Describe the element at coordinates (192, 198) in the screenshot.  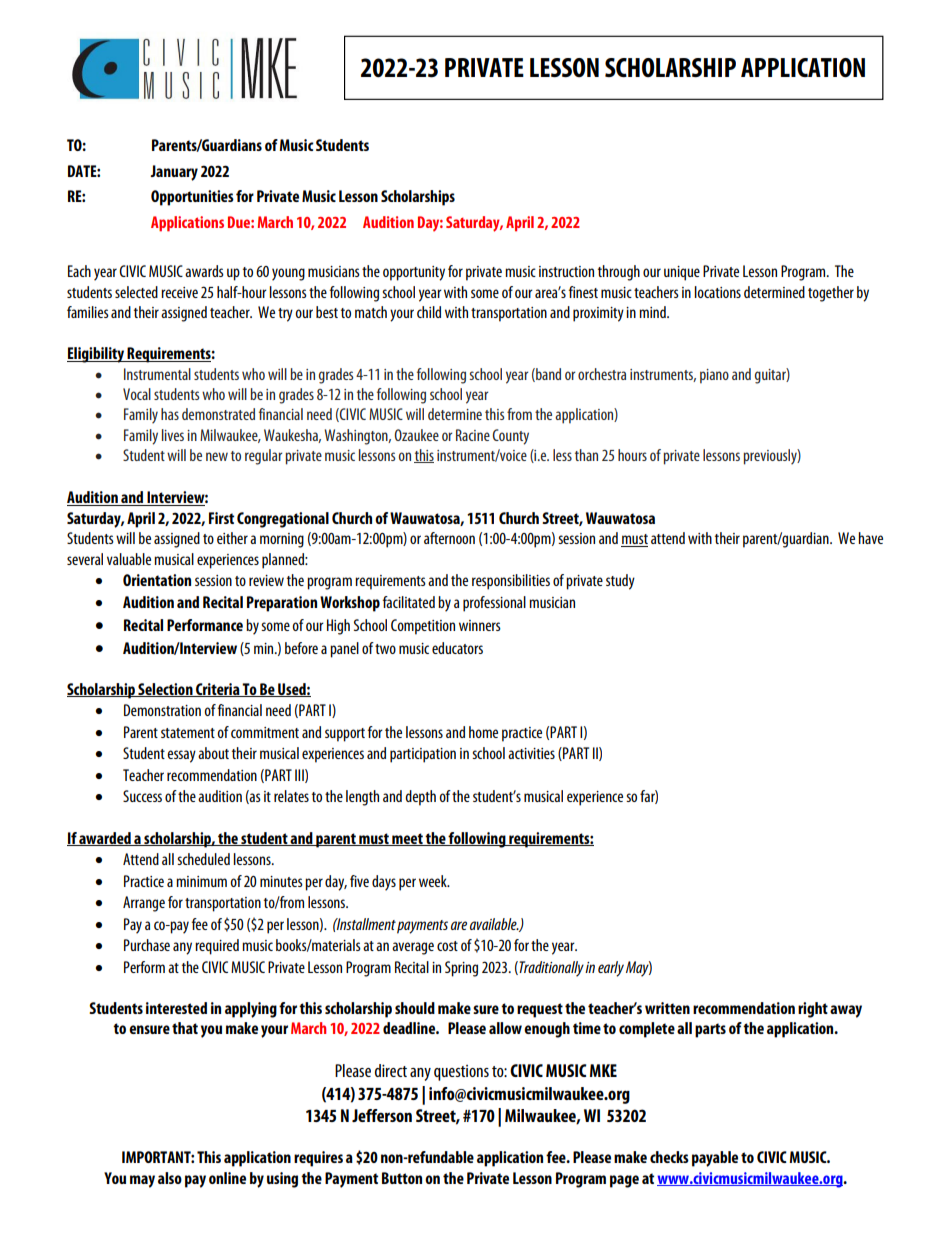
I see `Opportunities` at that location.
